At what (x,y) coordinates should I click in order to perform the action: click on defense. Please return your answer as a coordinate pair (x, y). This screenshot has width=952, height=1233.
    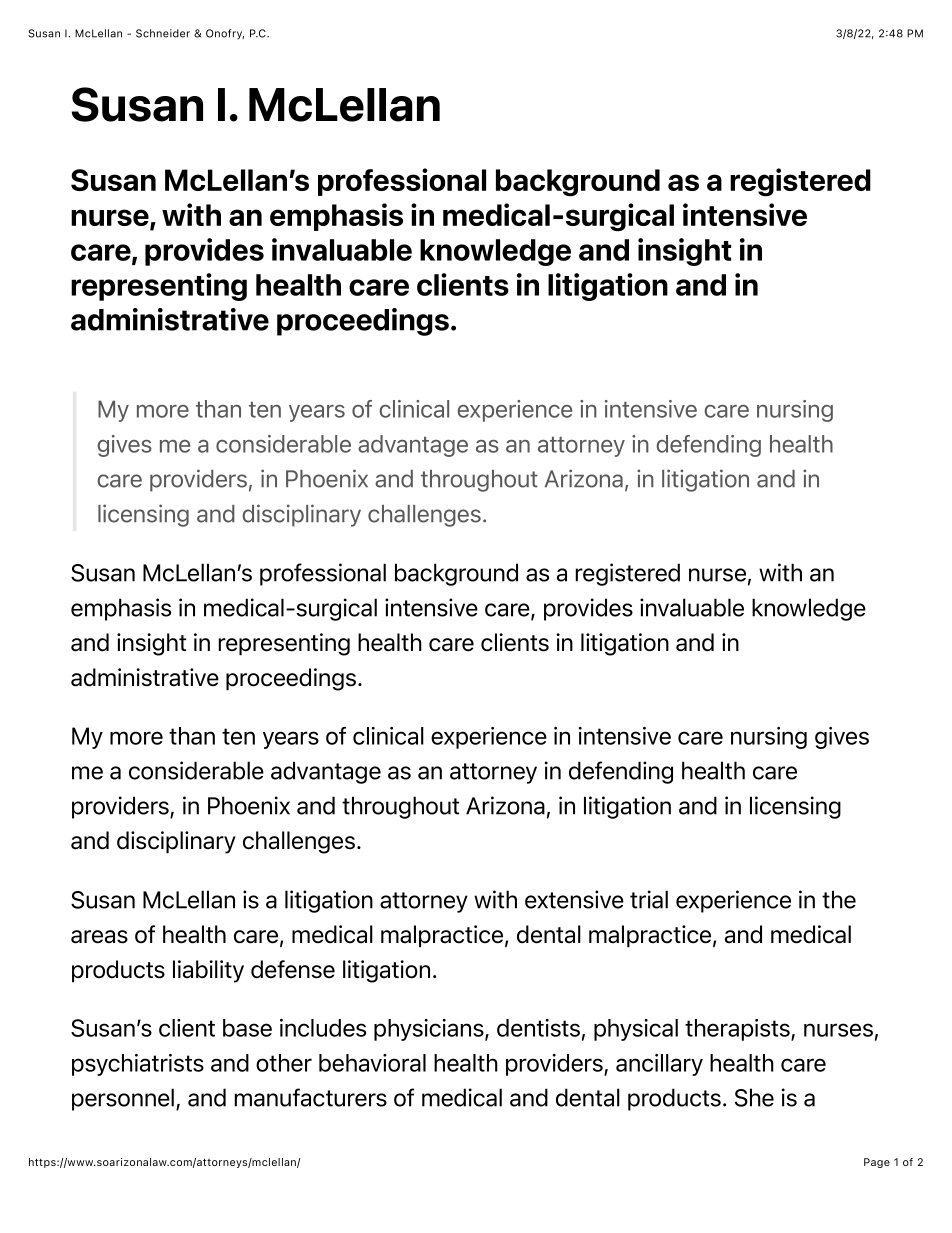
    Looking at the image, I should click on (293, 969).
